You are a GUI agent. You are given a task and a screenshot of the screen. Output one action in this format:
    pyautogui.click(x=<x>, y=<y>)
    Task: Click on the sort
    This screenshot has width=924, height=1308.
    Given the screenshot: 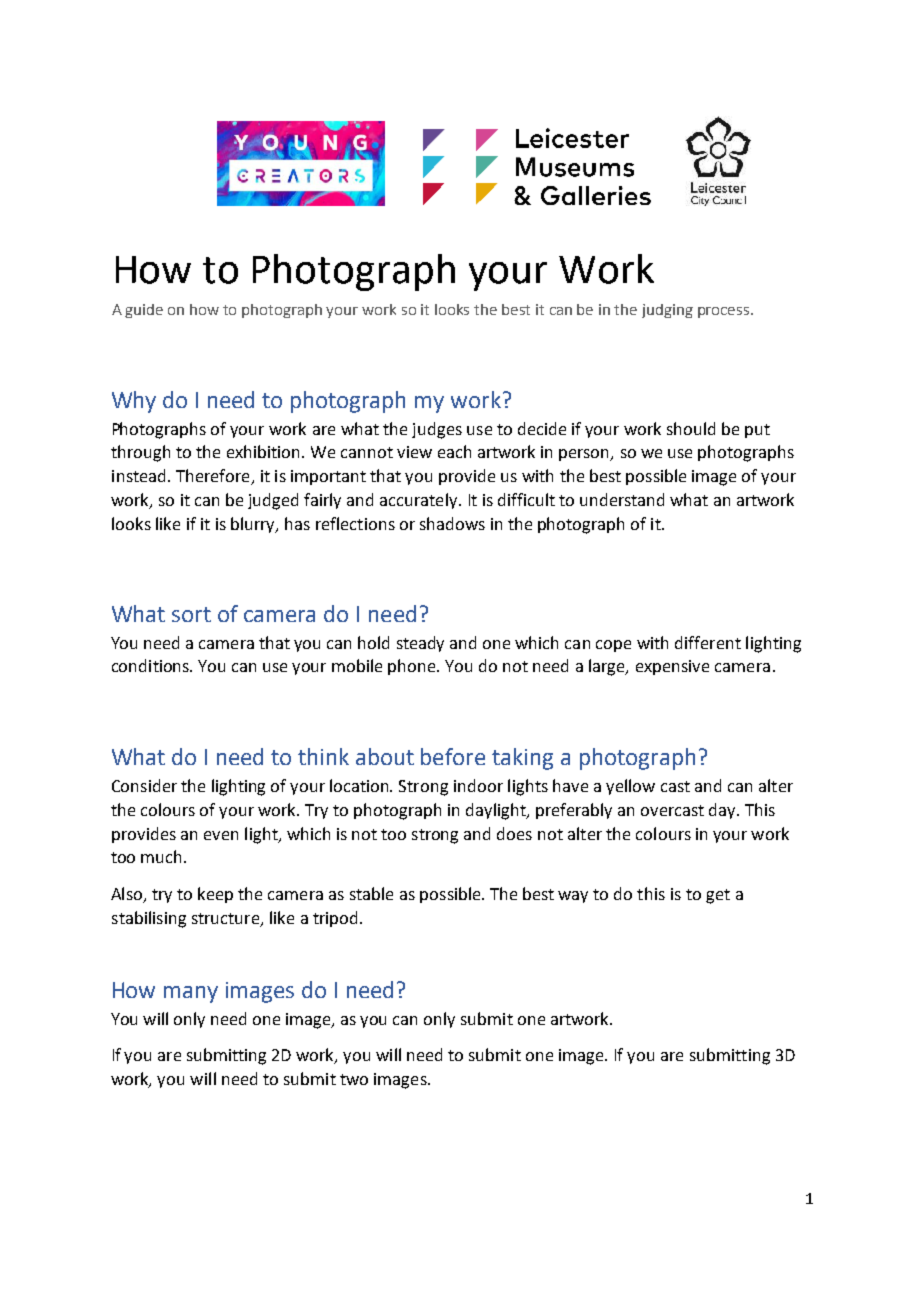 What is the action you would take?
    pyautogui.click(x=191, y=614)
